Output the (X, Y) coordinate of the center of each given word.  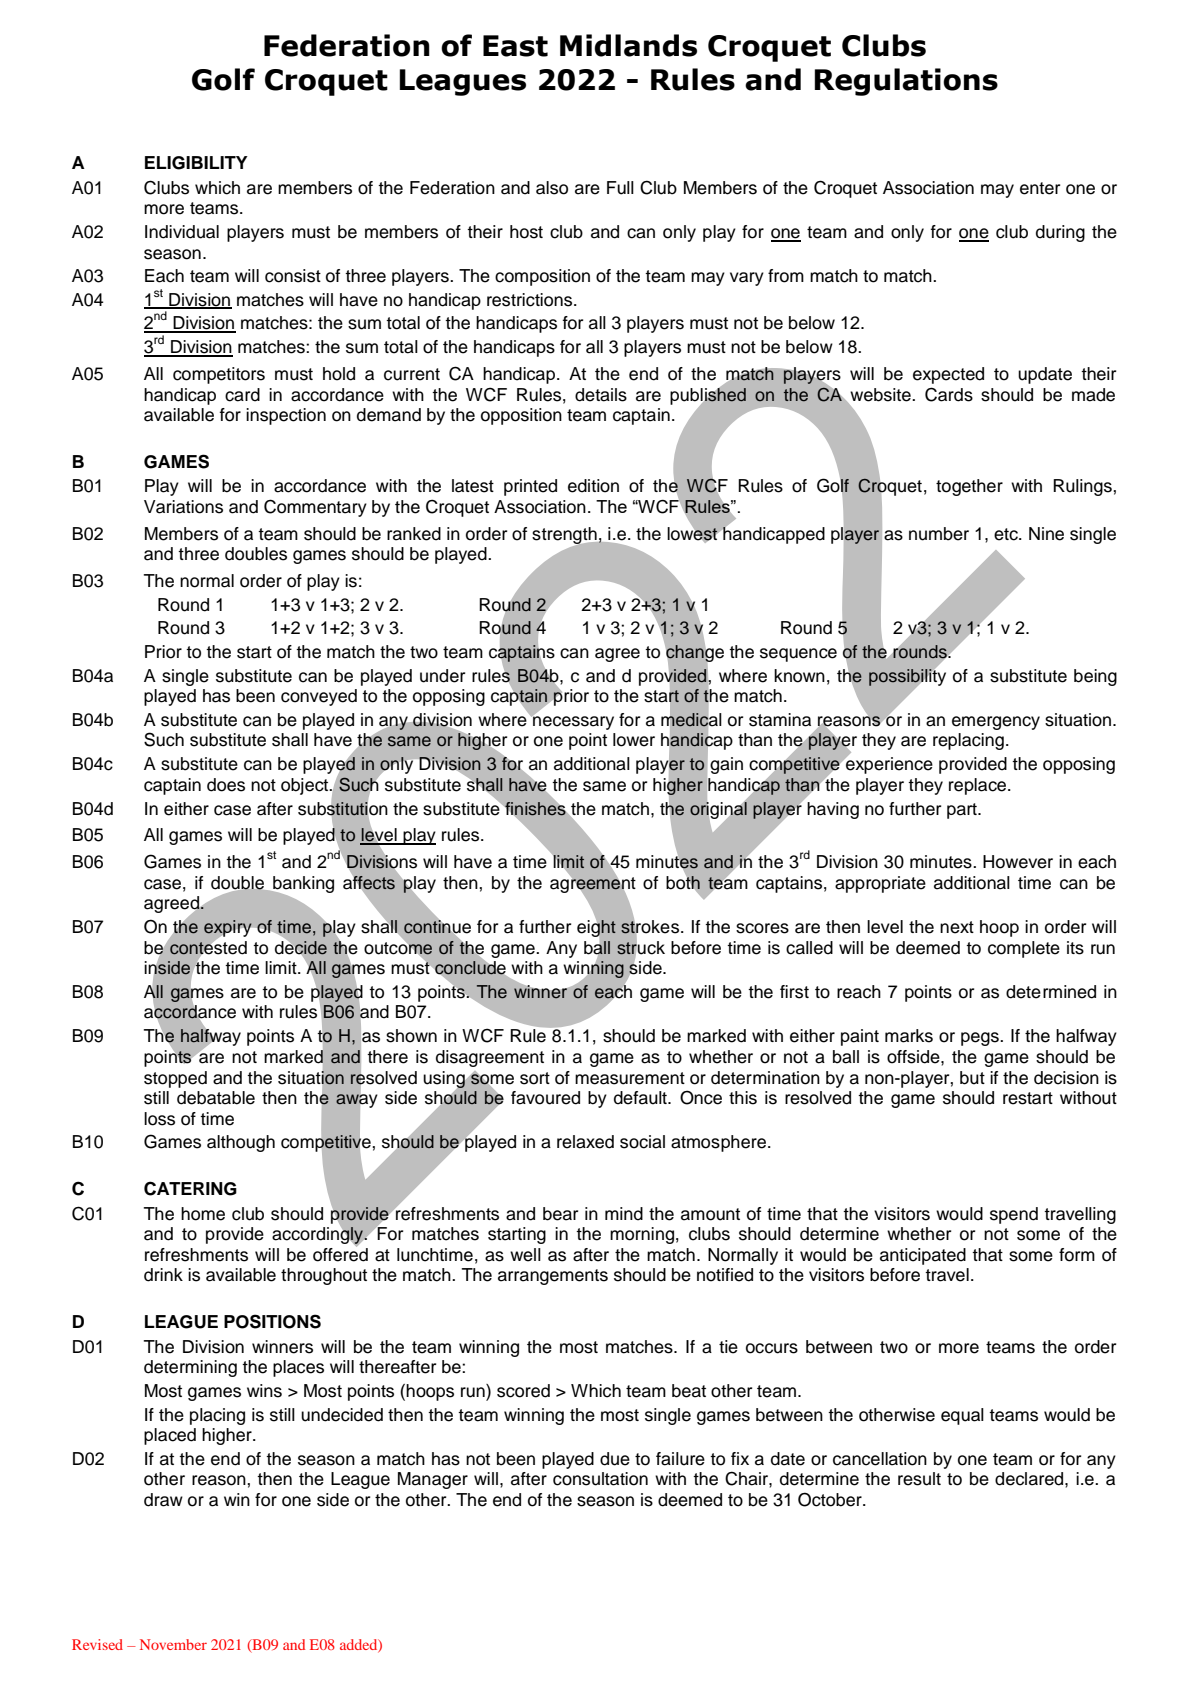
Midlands (628, 45)
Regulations (906, 82)
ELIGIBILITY (196, 163)
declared (1030, 1479)
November (173, 1644)
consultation (600, 1479)
